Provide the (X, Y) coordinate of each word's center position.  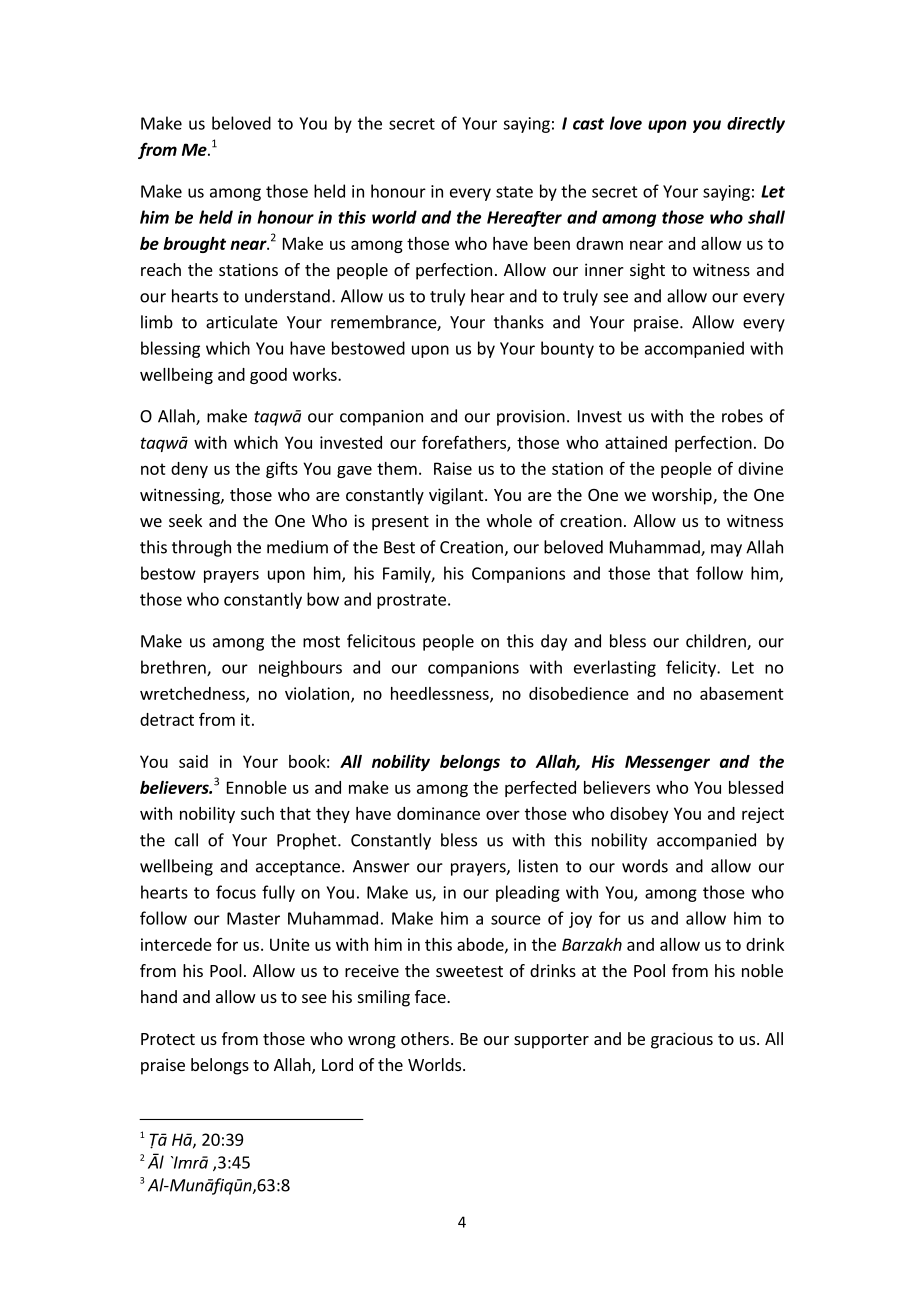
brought (194, 245)
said (193, 761)
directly (756, 125)
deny (189, 470)
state (514, 192)
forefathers (465, 443)
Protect (168, 1039)
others (425, 1038)
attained (636, 442)
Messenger (667, 763)
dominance (438, 813)
